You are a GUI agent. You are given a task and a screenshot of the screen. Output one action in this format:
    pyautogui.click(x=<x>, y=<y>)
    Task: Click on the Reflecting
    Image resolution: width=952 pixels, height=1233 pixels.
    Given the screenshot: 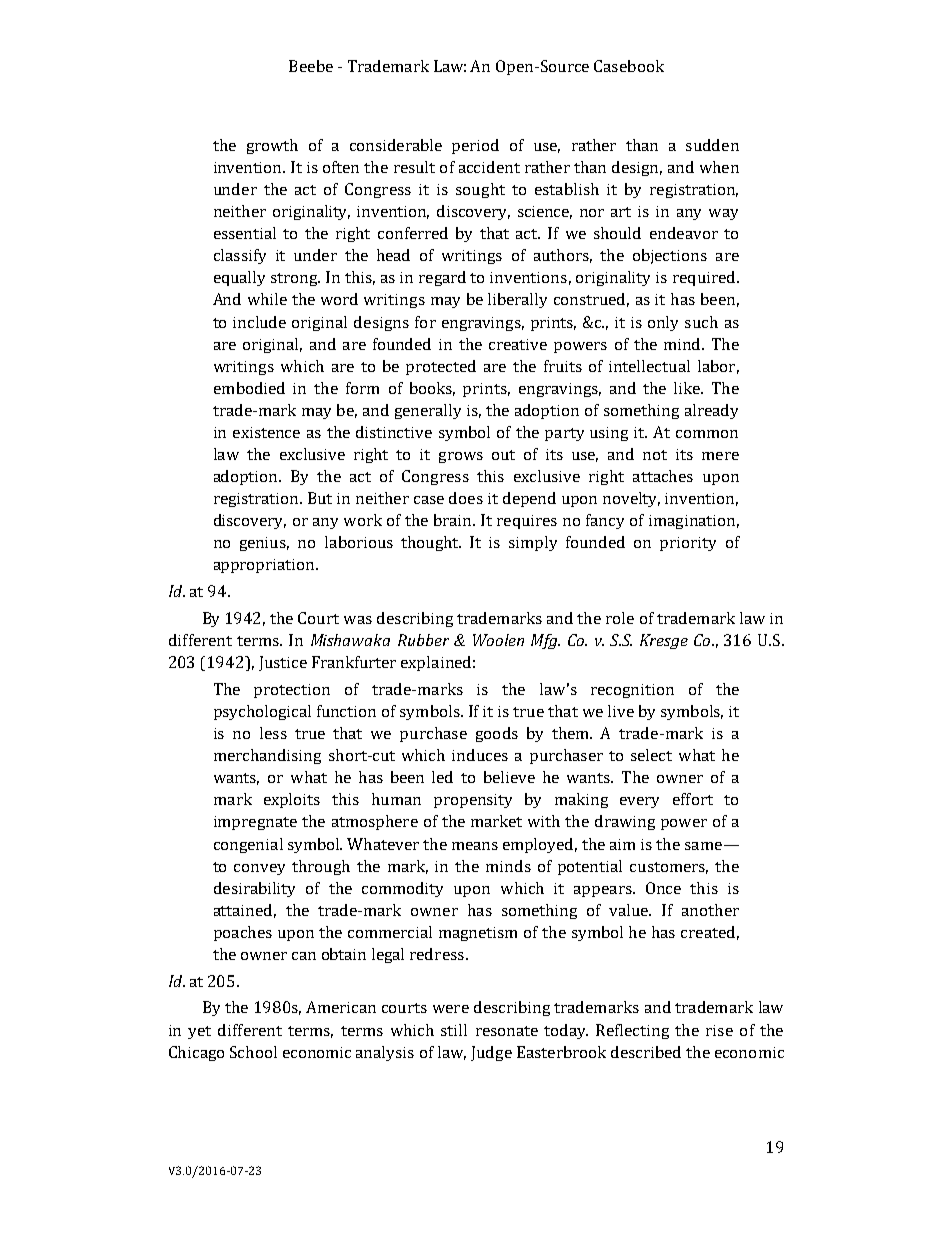 What is the action you would take?
    pyautogui.click(x=632, y=1031)
